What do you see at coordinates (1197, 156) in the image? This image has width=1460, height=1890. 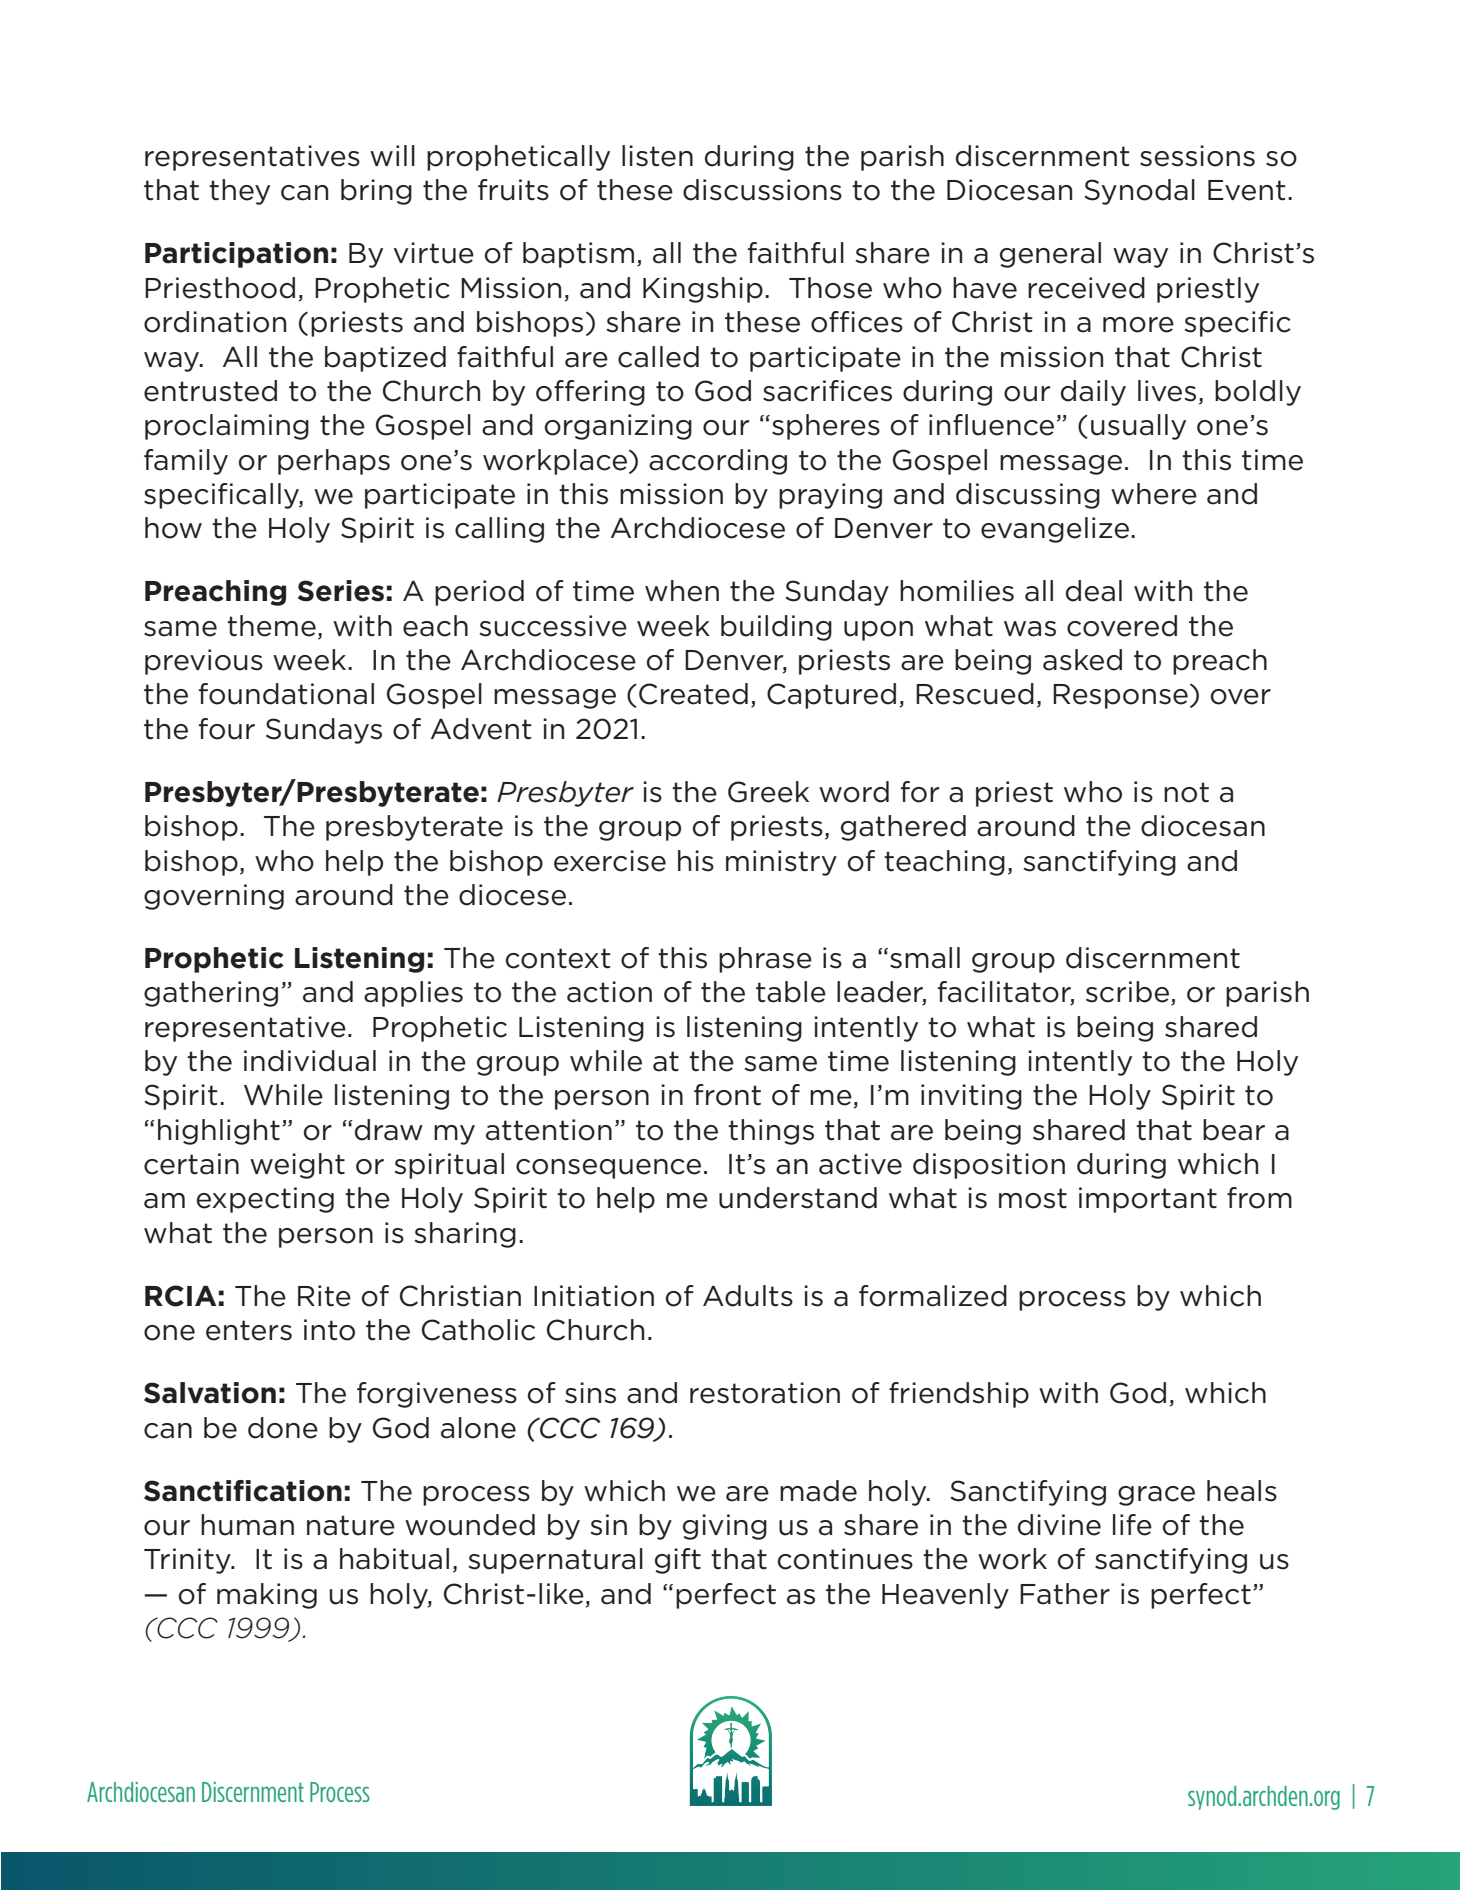 I see `sessions` at bounding box center [1197, 156].
